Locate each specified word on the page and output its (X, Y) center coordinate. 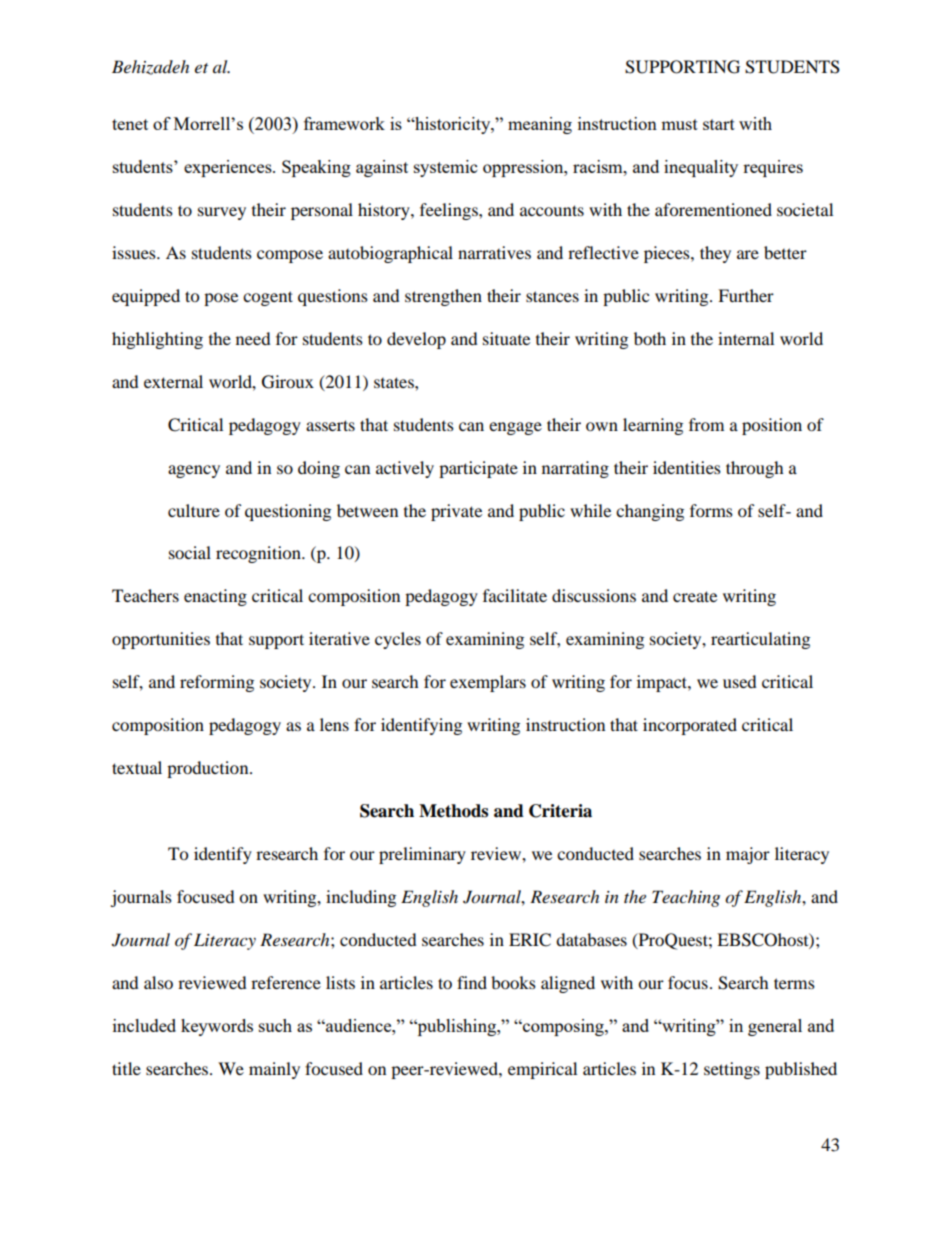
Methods (453, 811)
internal (746, 338)
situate (506, 338)
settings (732, 1070)
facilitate (515, 595)
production (209, 769)
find (472, 982)
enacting (215, 597)
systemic (445, 168)
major (748, 855)
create (695, 596)
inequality (701, 168)
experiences (229, 168)
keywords (217, 1027)
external (173, 381)
